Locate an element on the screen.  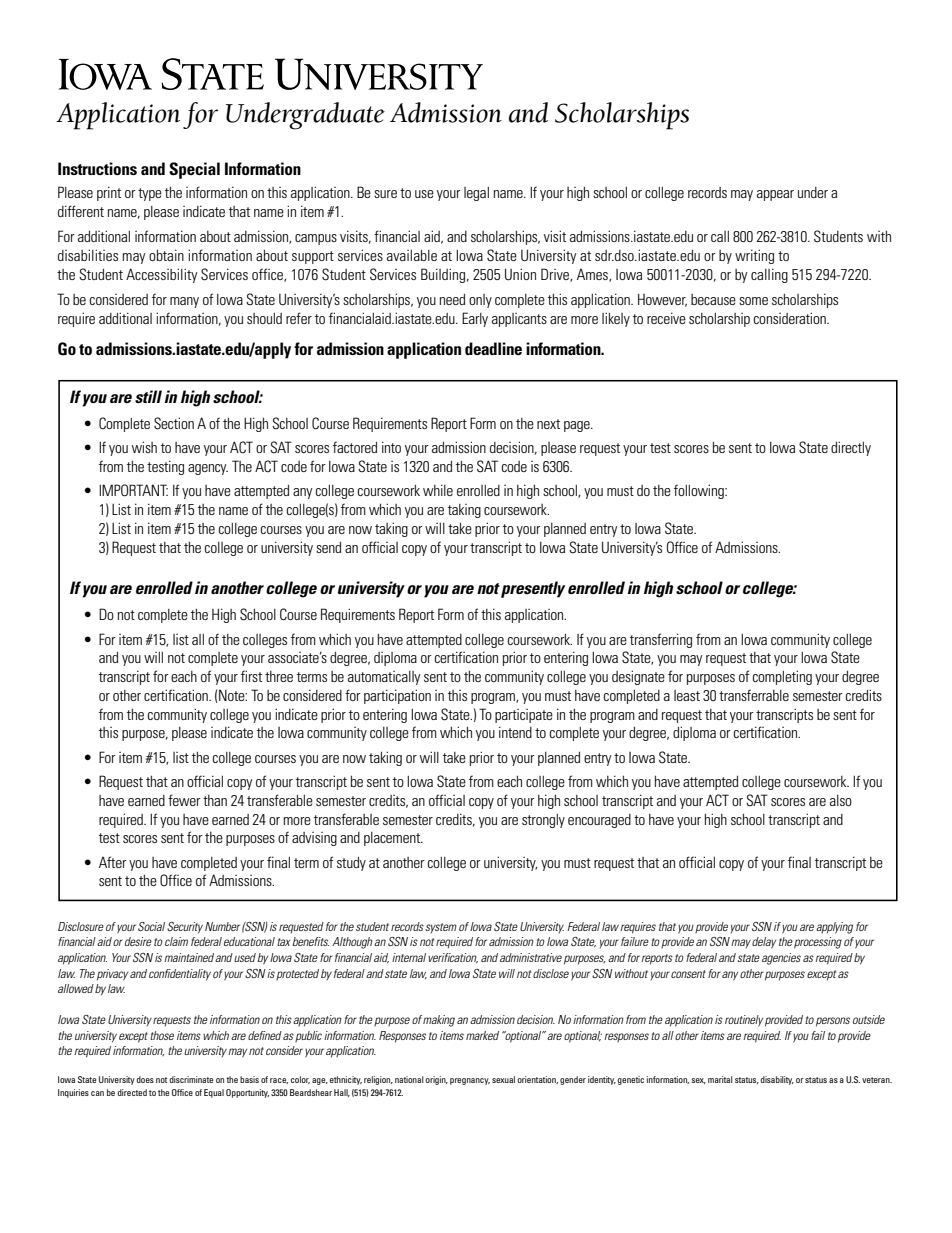
pregnancy is located at coordinates (470, 1081).
